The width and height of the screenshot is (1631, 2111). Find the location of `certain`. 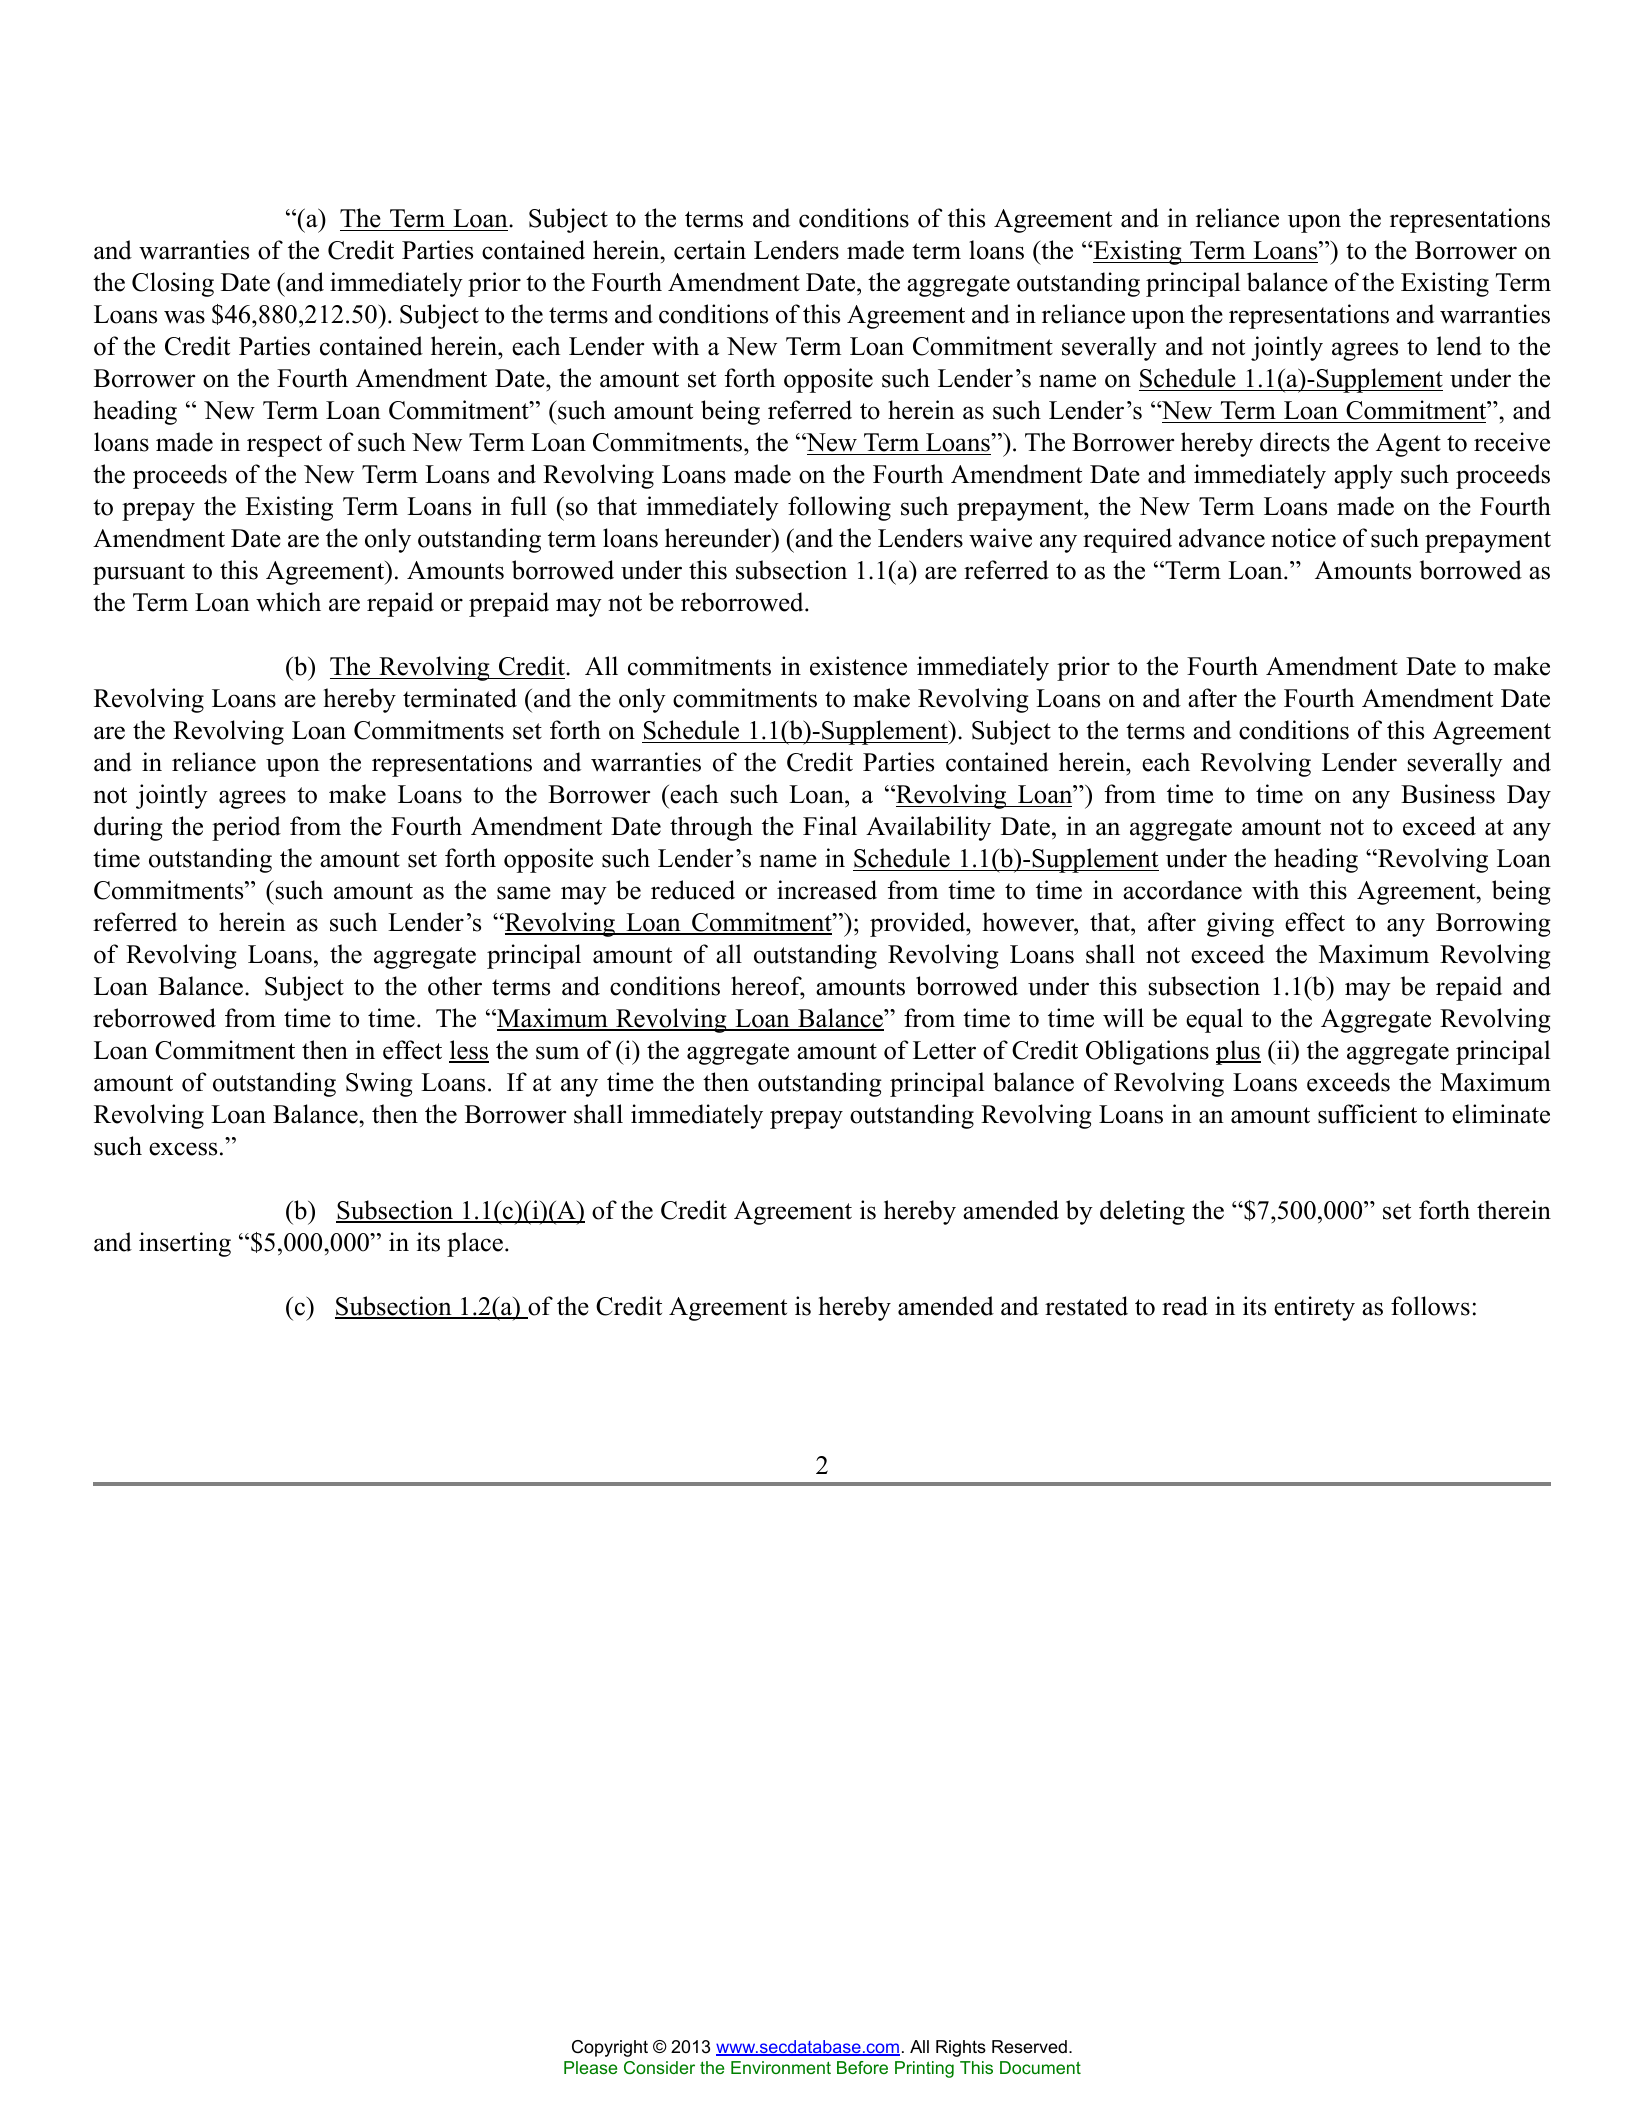

certain is located at coordinates (710, 250).
